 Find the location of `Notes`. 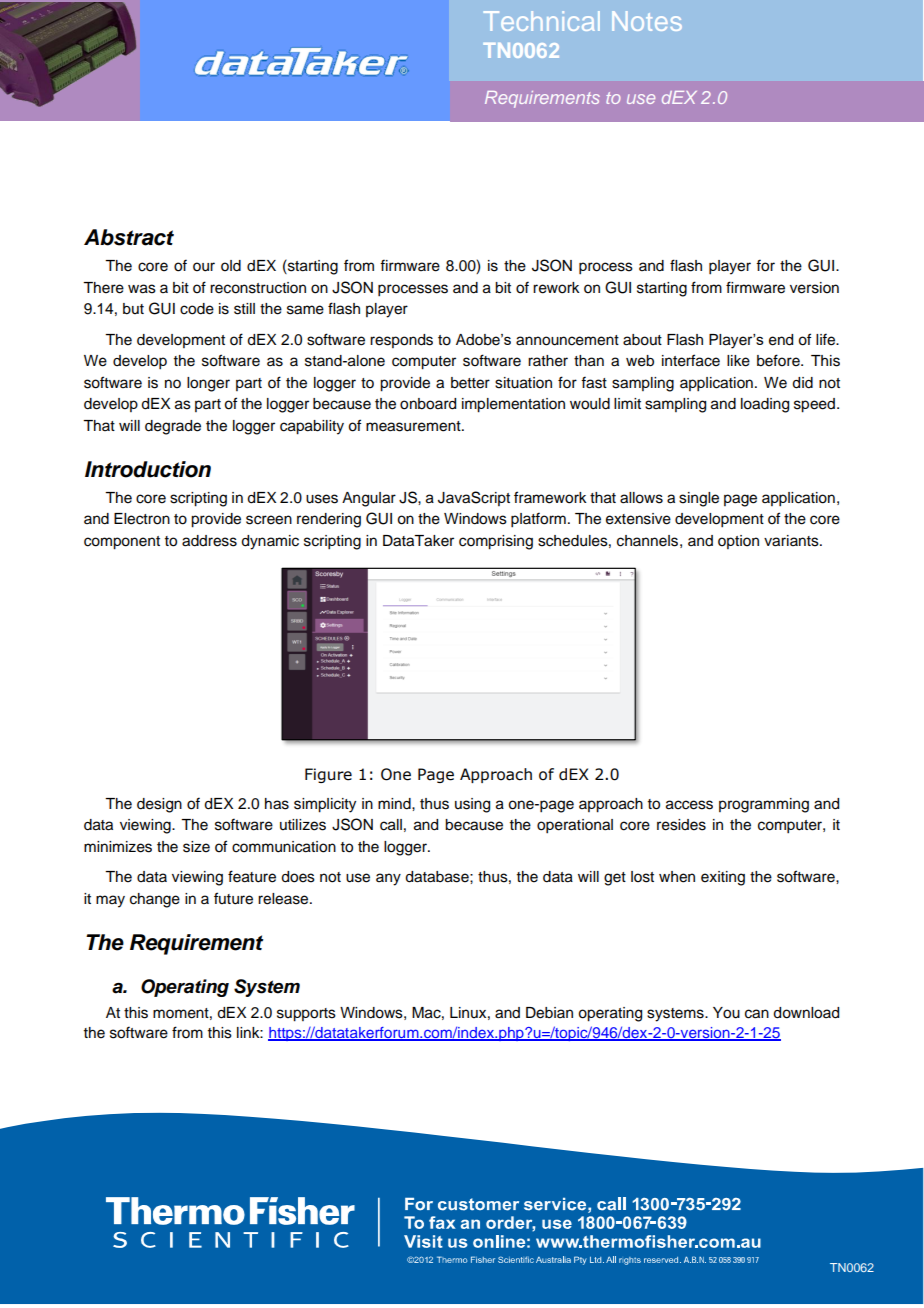

Notes is located at coordinates (647, 21).
